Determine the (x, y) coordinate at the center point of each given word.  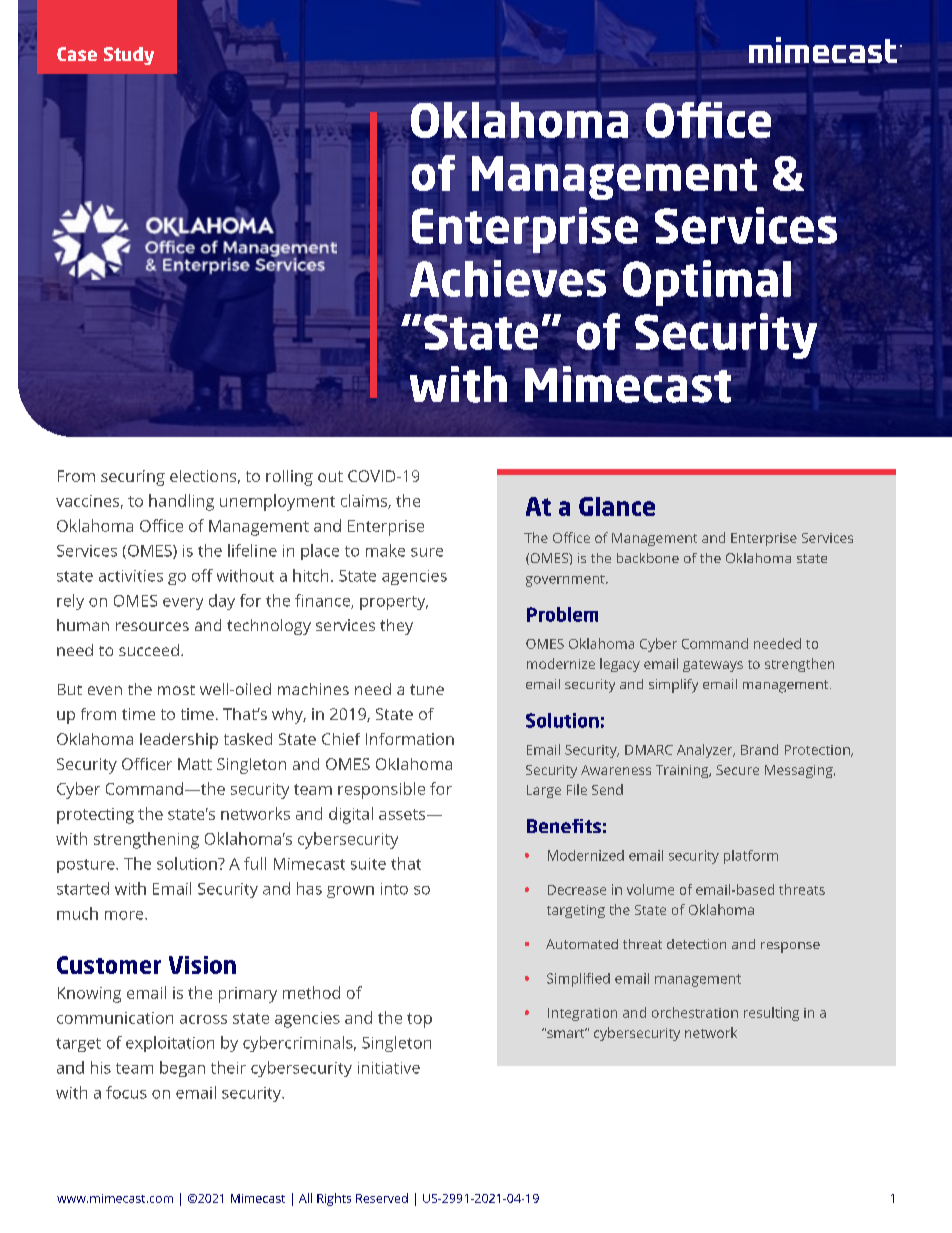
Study (129, 56)
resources (152, 626)
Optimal (708, 284)
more (125, 915)
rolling (289, 478)
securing (133, 478)
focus (126, 1092)
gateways (713, 666)
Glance (617, 506)
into (394, 889)
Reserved (382, 1198)
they (396, 627)
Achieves (508, 278)
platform (751, 857)
